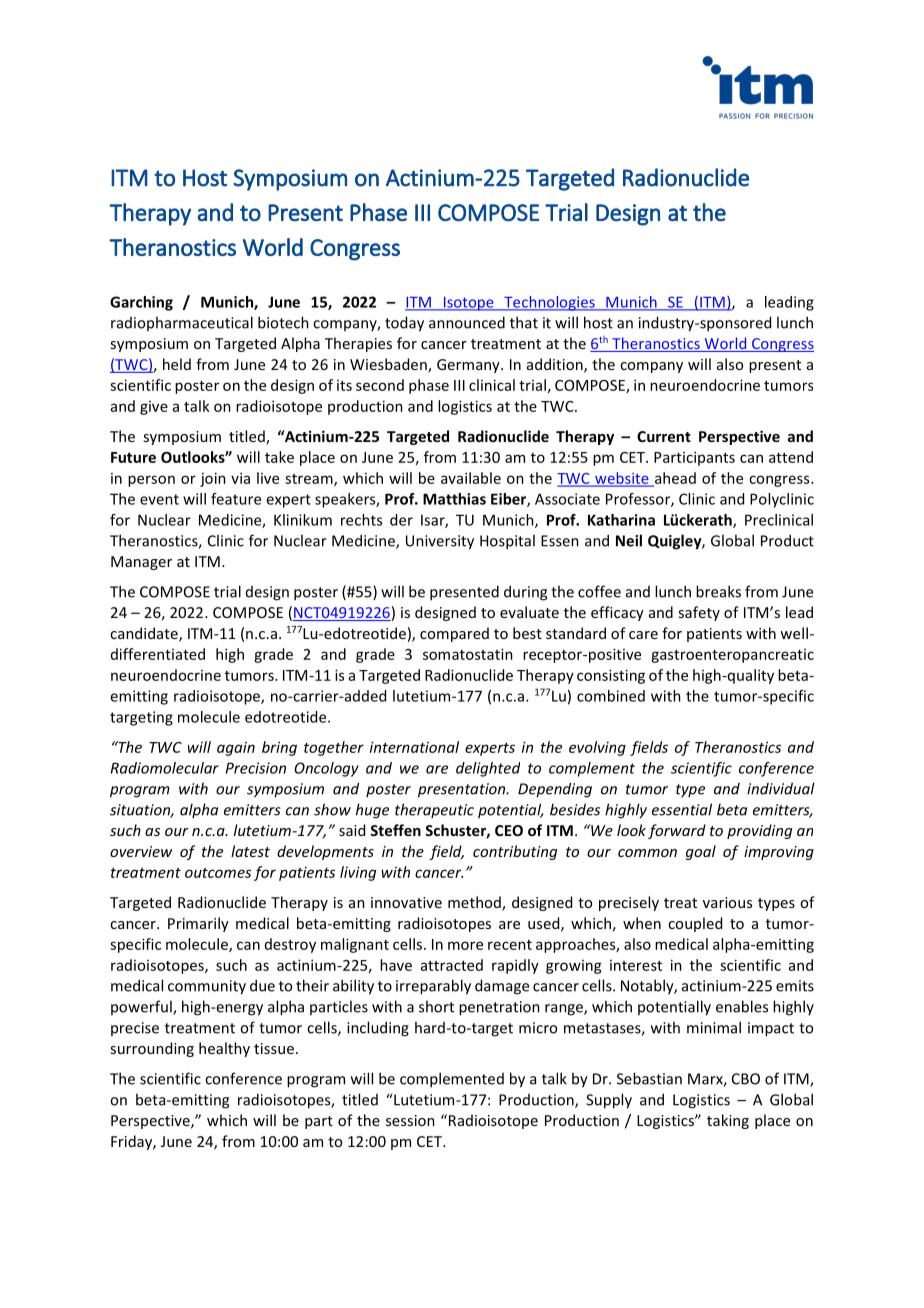  I want to click on taking, so click(728, 1121).
